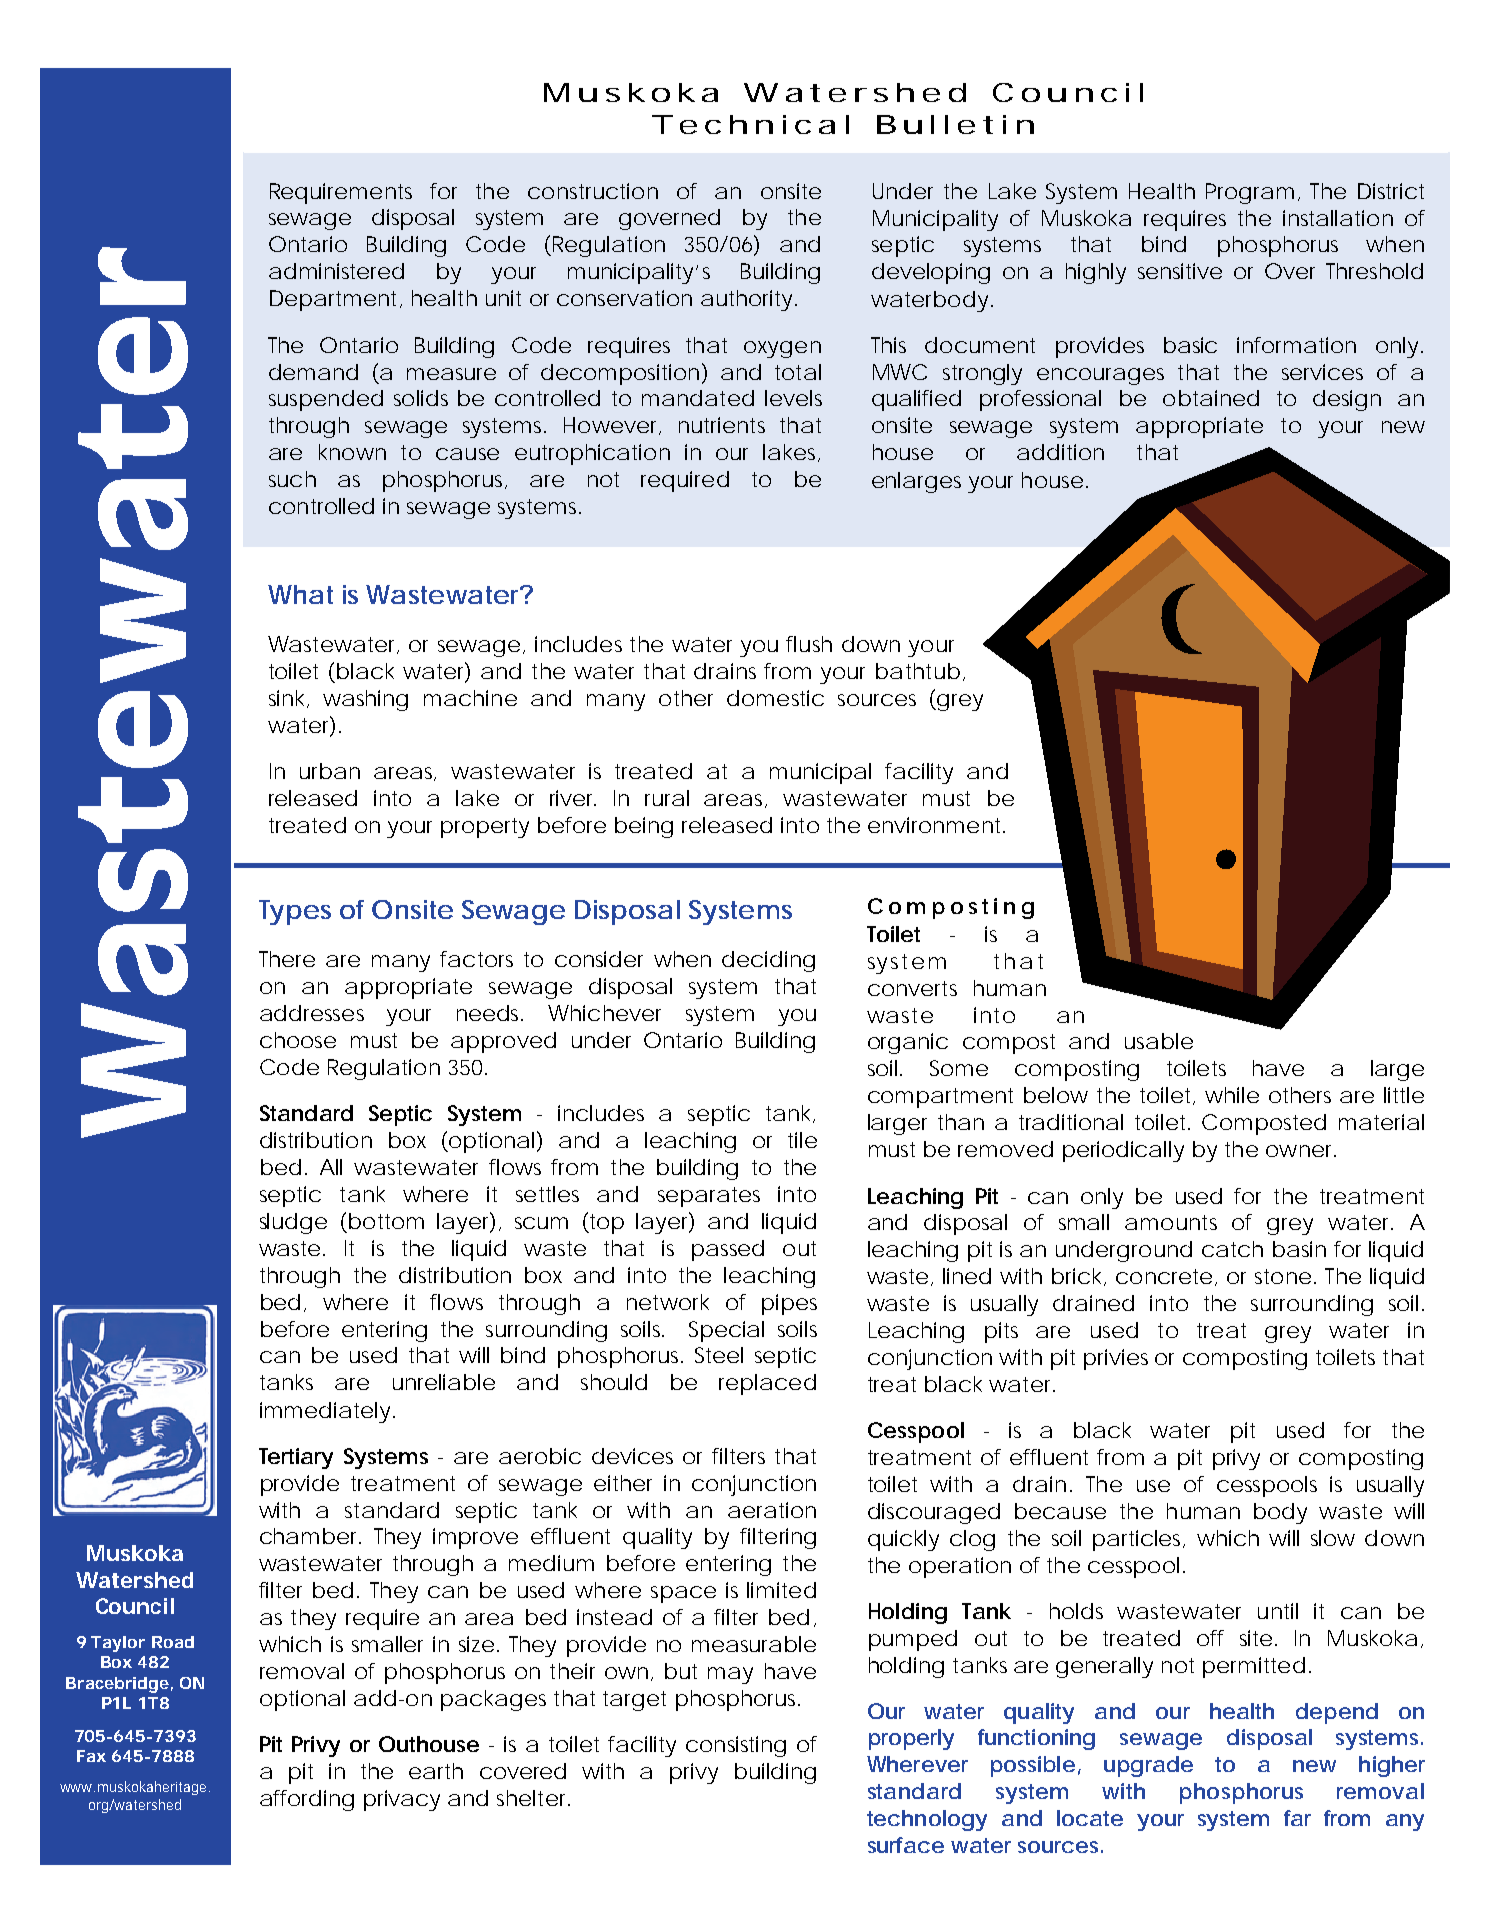  I want to click on Technical, so click(750, 124).
